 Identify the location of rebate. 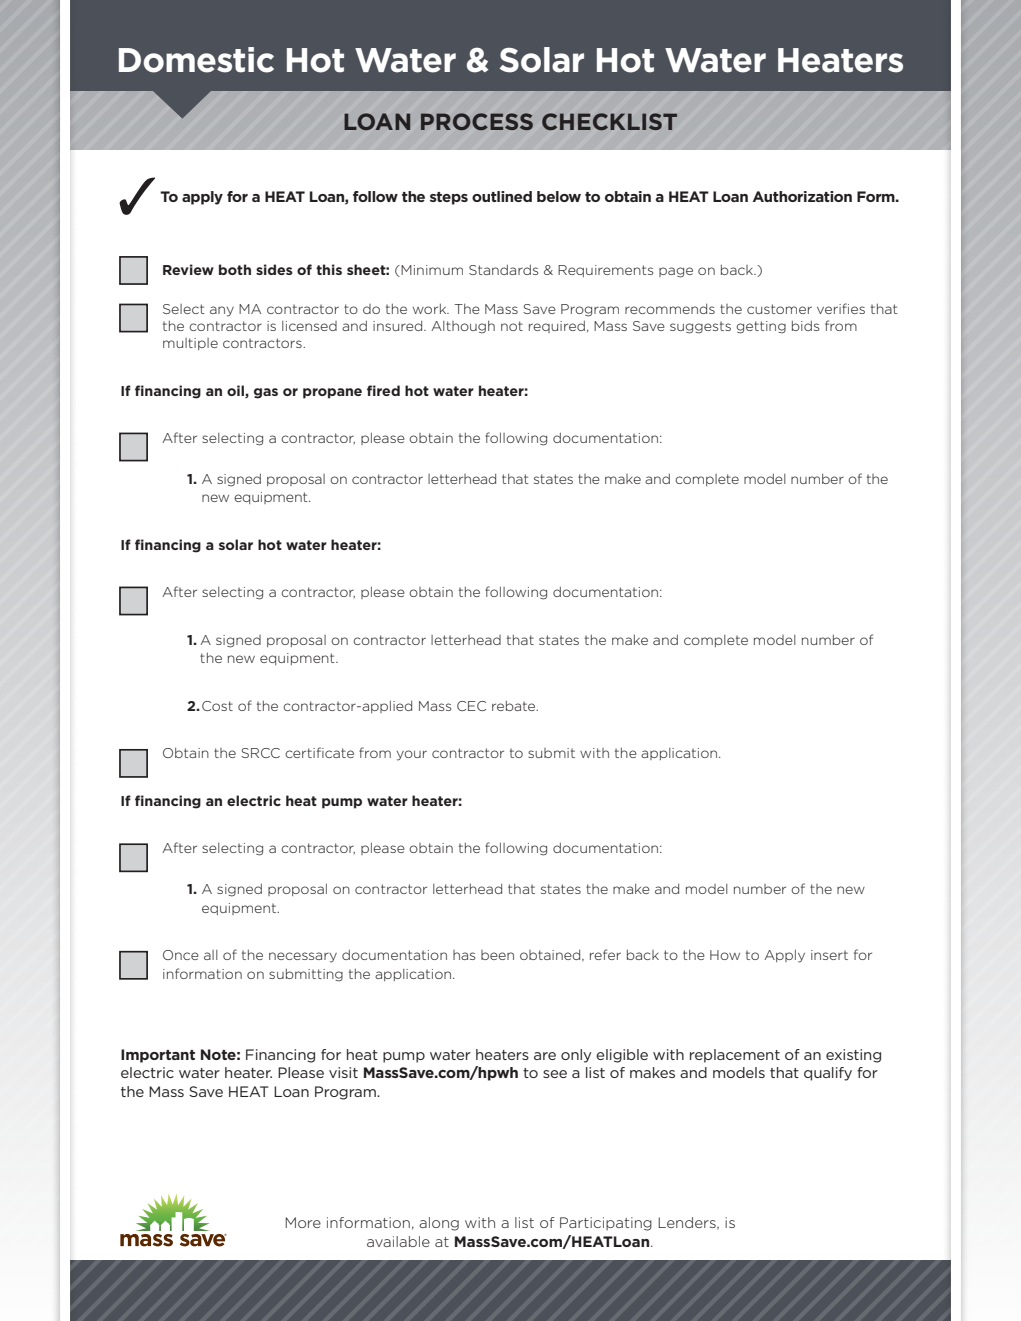
(515, 705).
